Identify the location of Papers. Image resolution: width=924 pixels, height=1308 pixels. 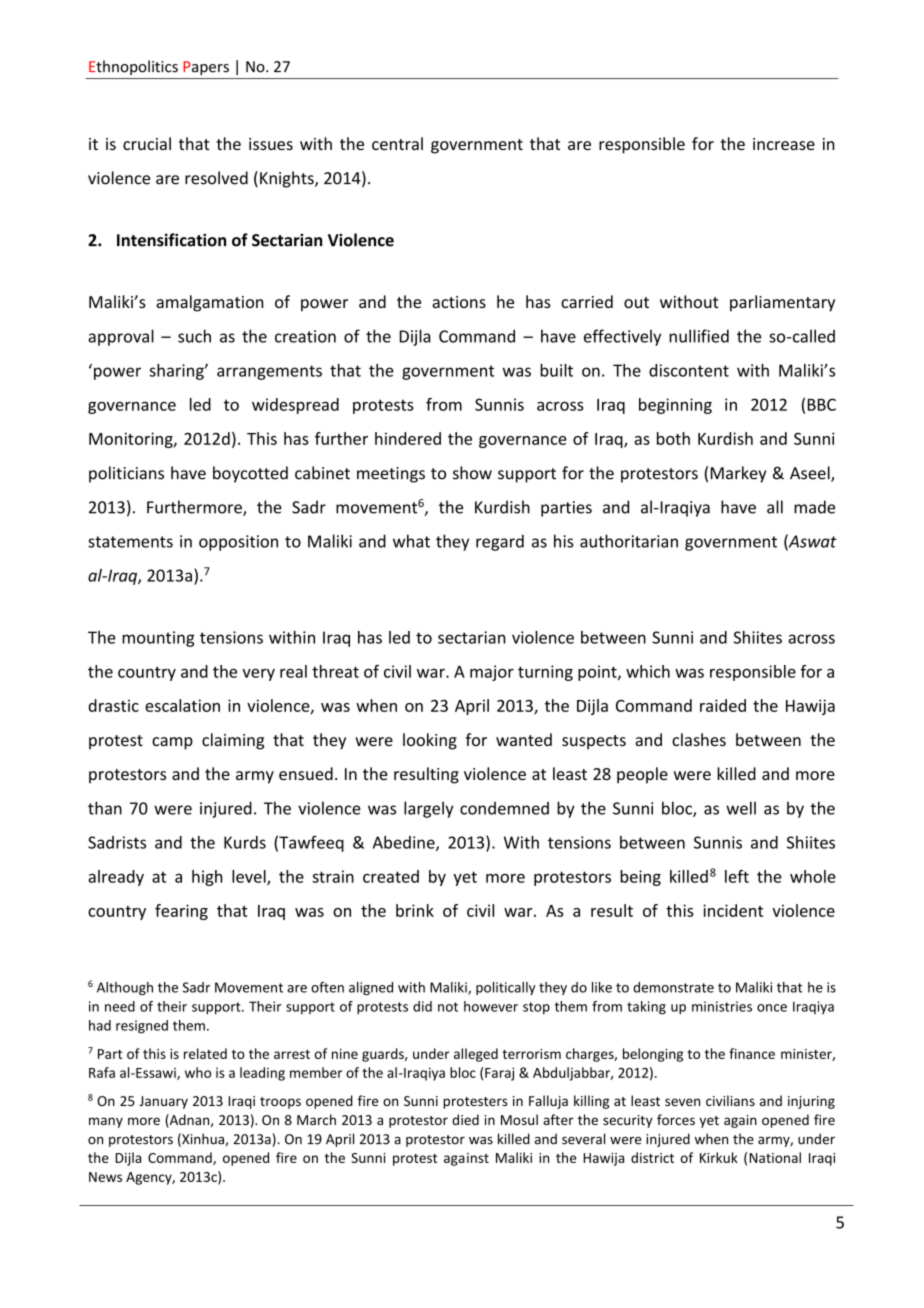
(206, 68).
